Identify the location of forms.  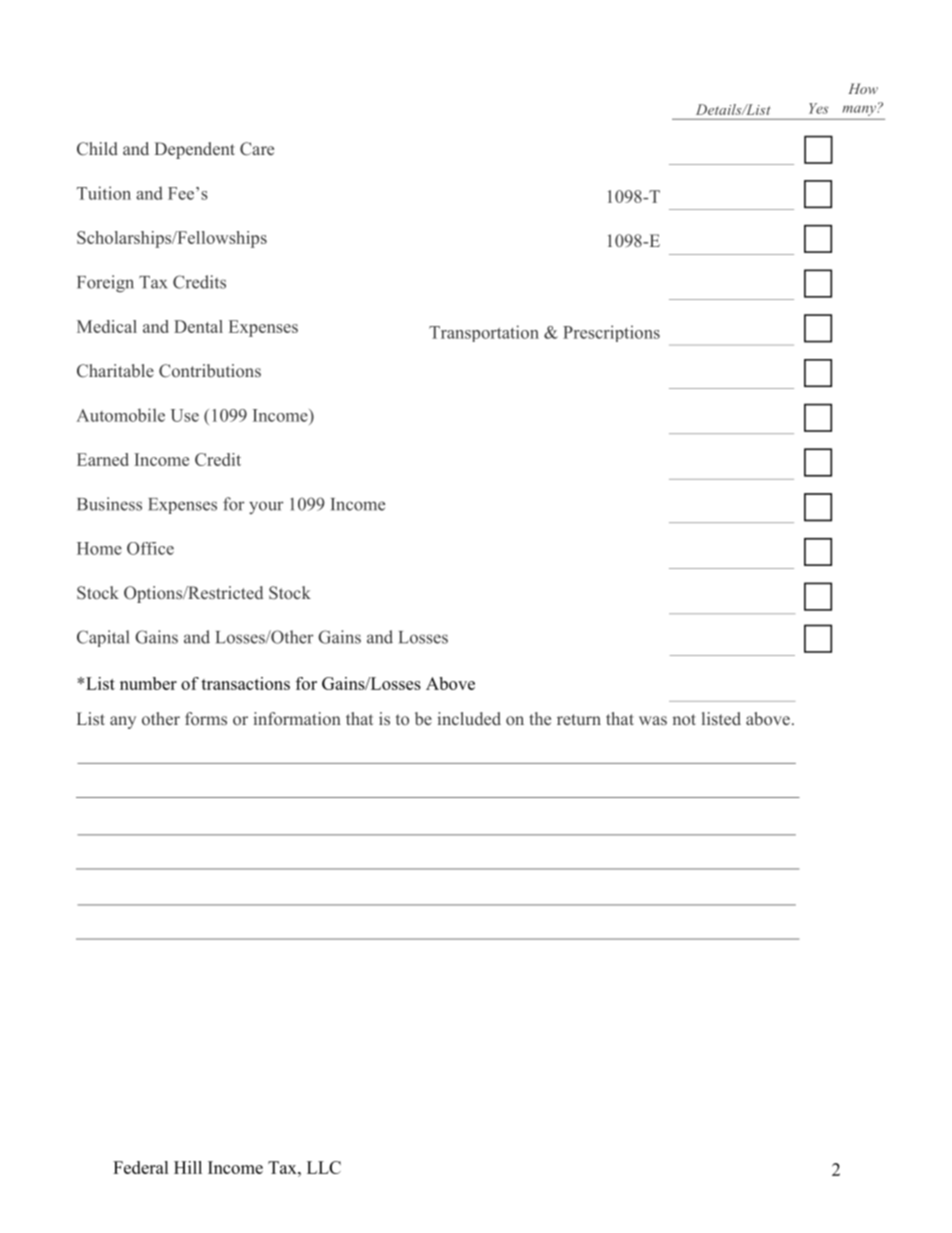
(206, 718).
